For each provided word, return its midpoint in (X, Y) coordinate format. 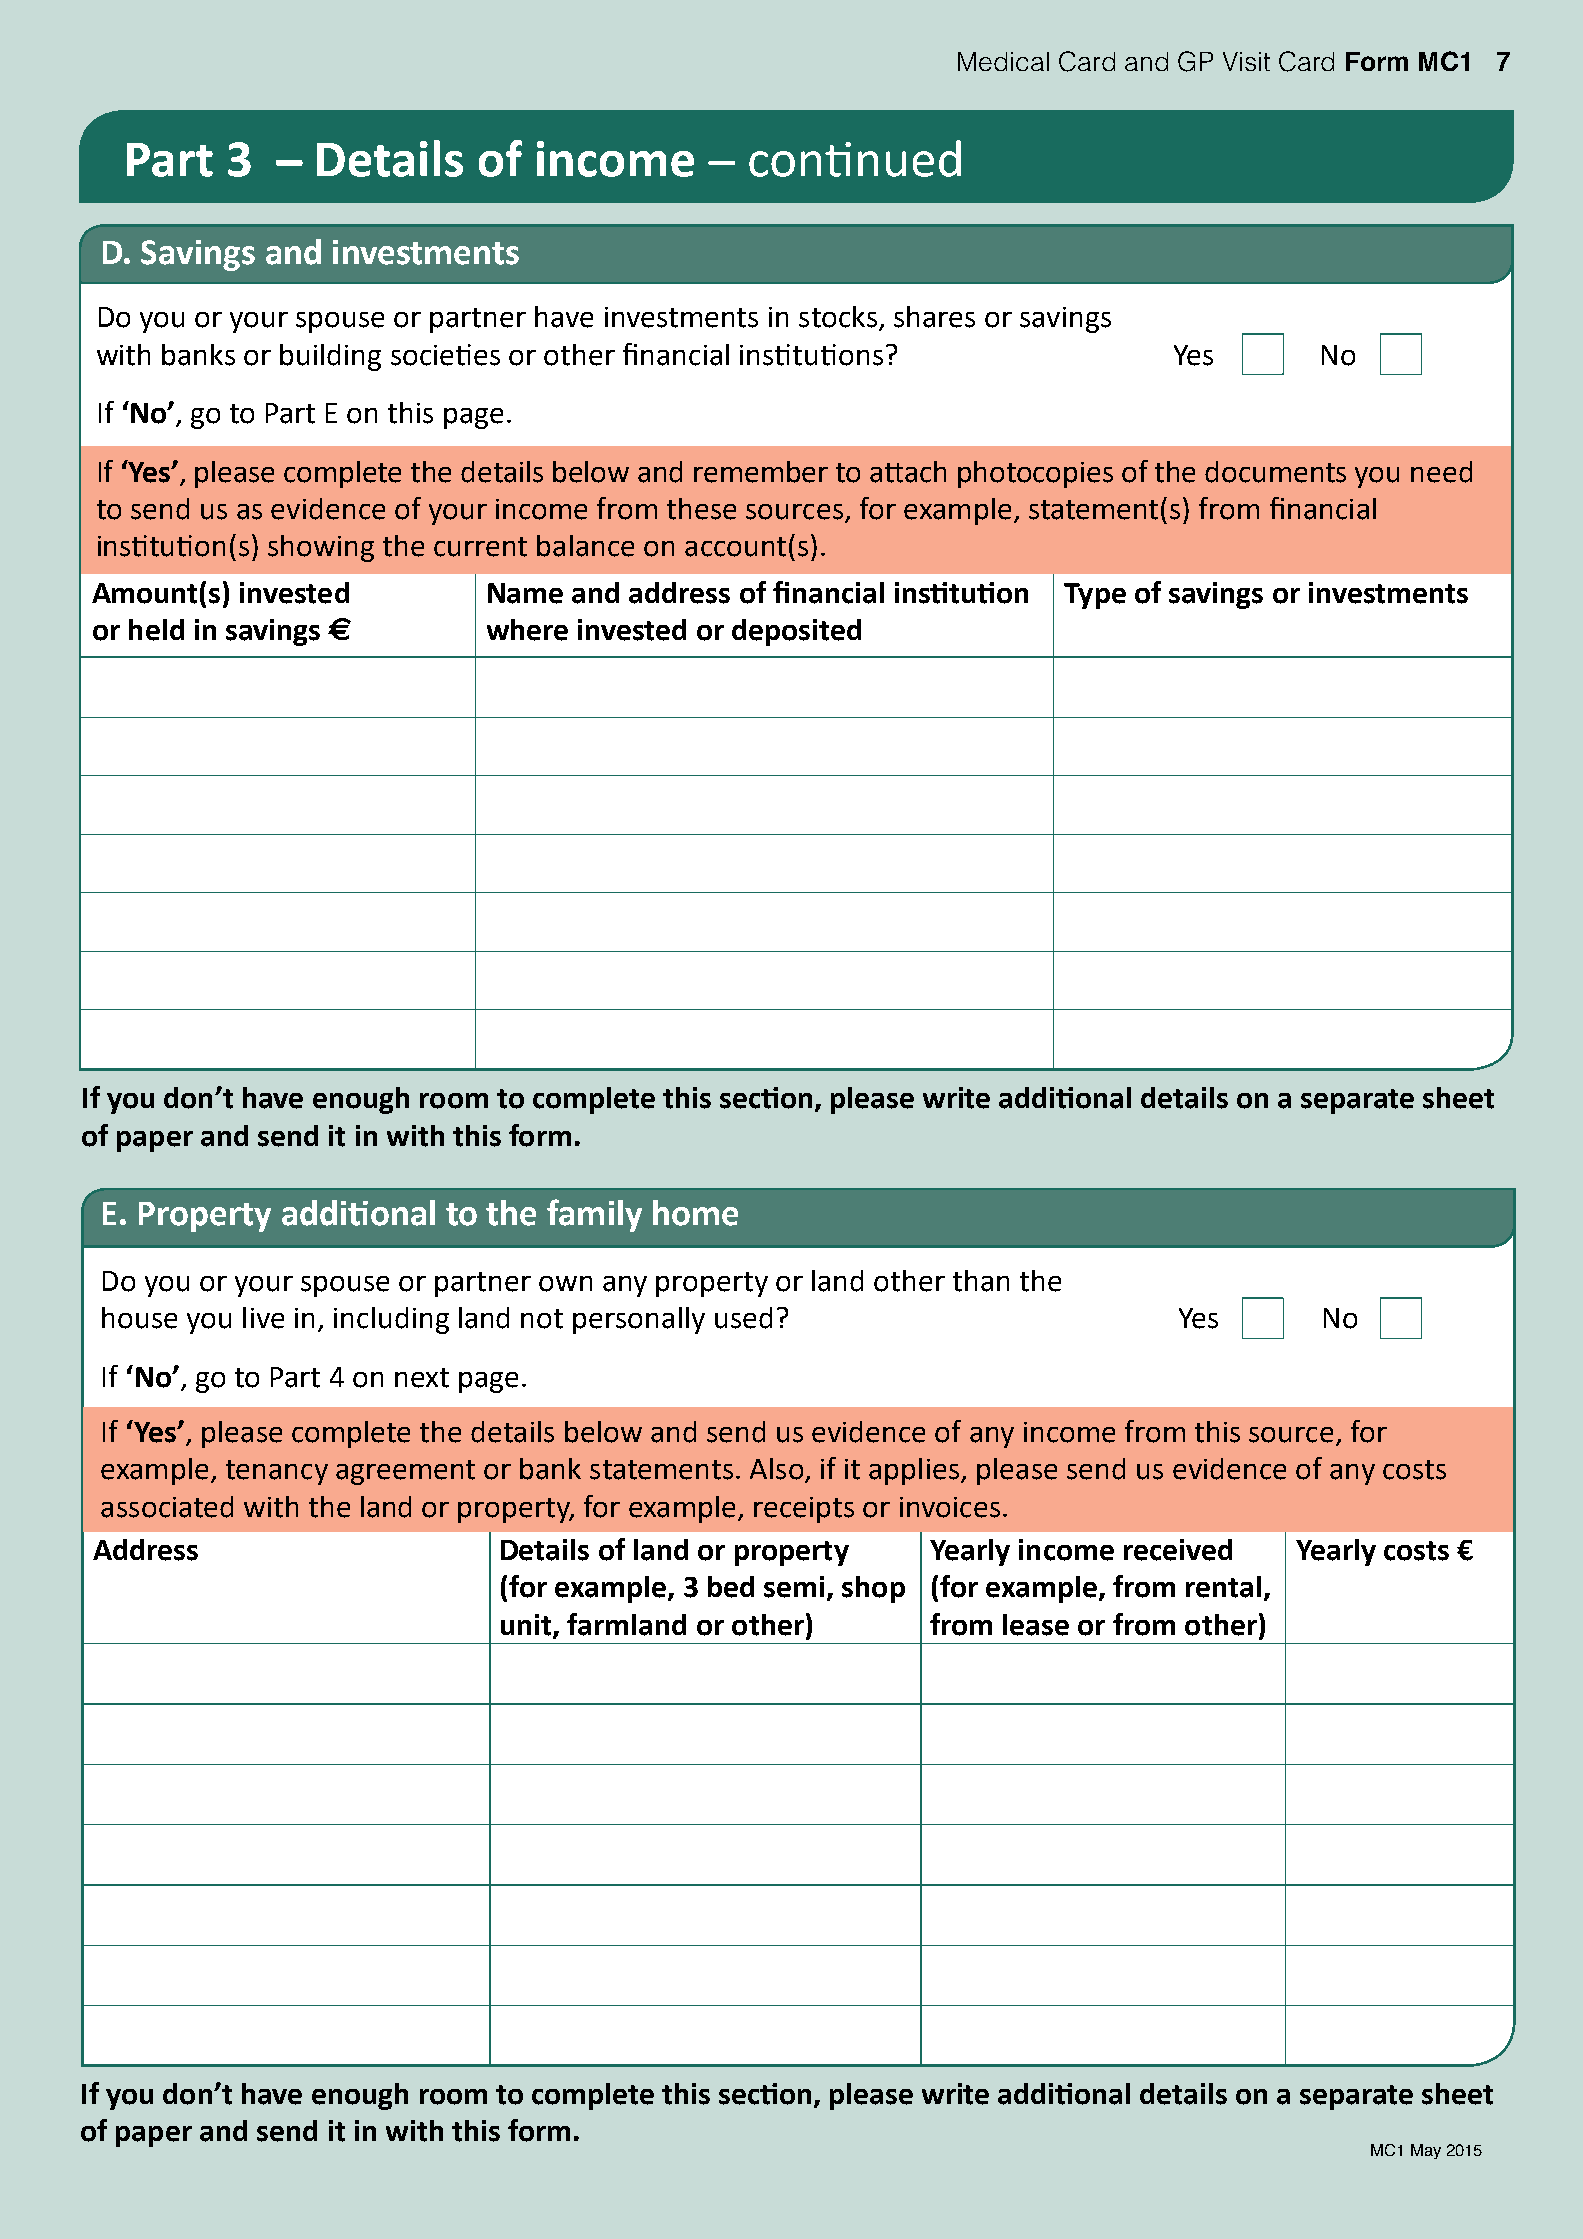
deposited (796, 632)
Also (776, 1469)
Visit (1246, 61)
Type (1095, 596)
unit (527, 1625)
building (330, 357)
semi (794, 1587)
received (1178, 1550)
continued (855, 158)
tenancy (277, 1472)
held (156, 630)
